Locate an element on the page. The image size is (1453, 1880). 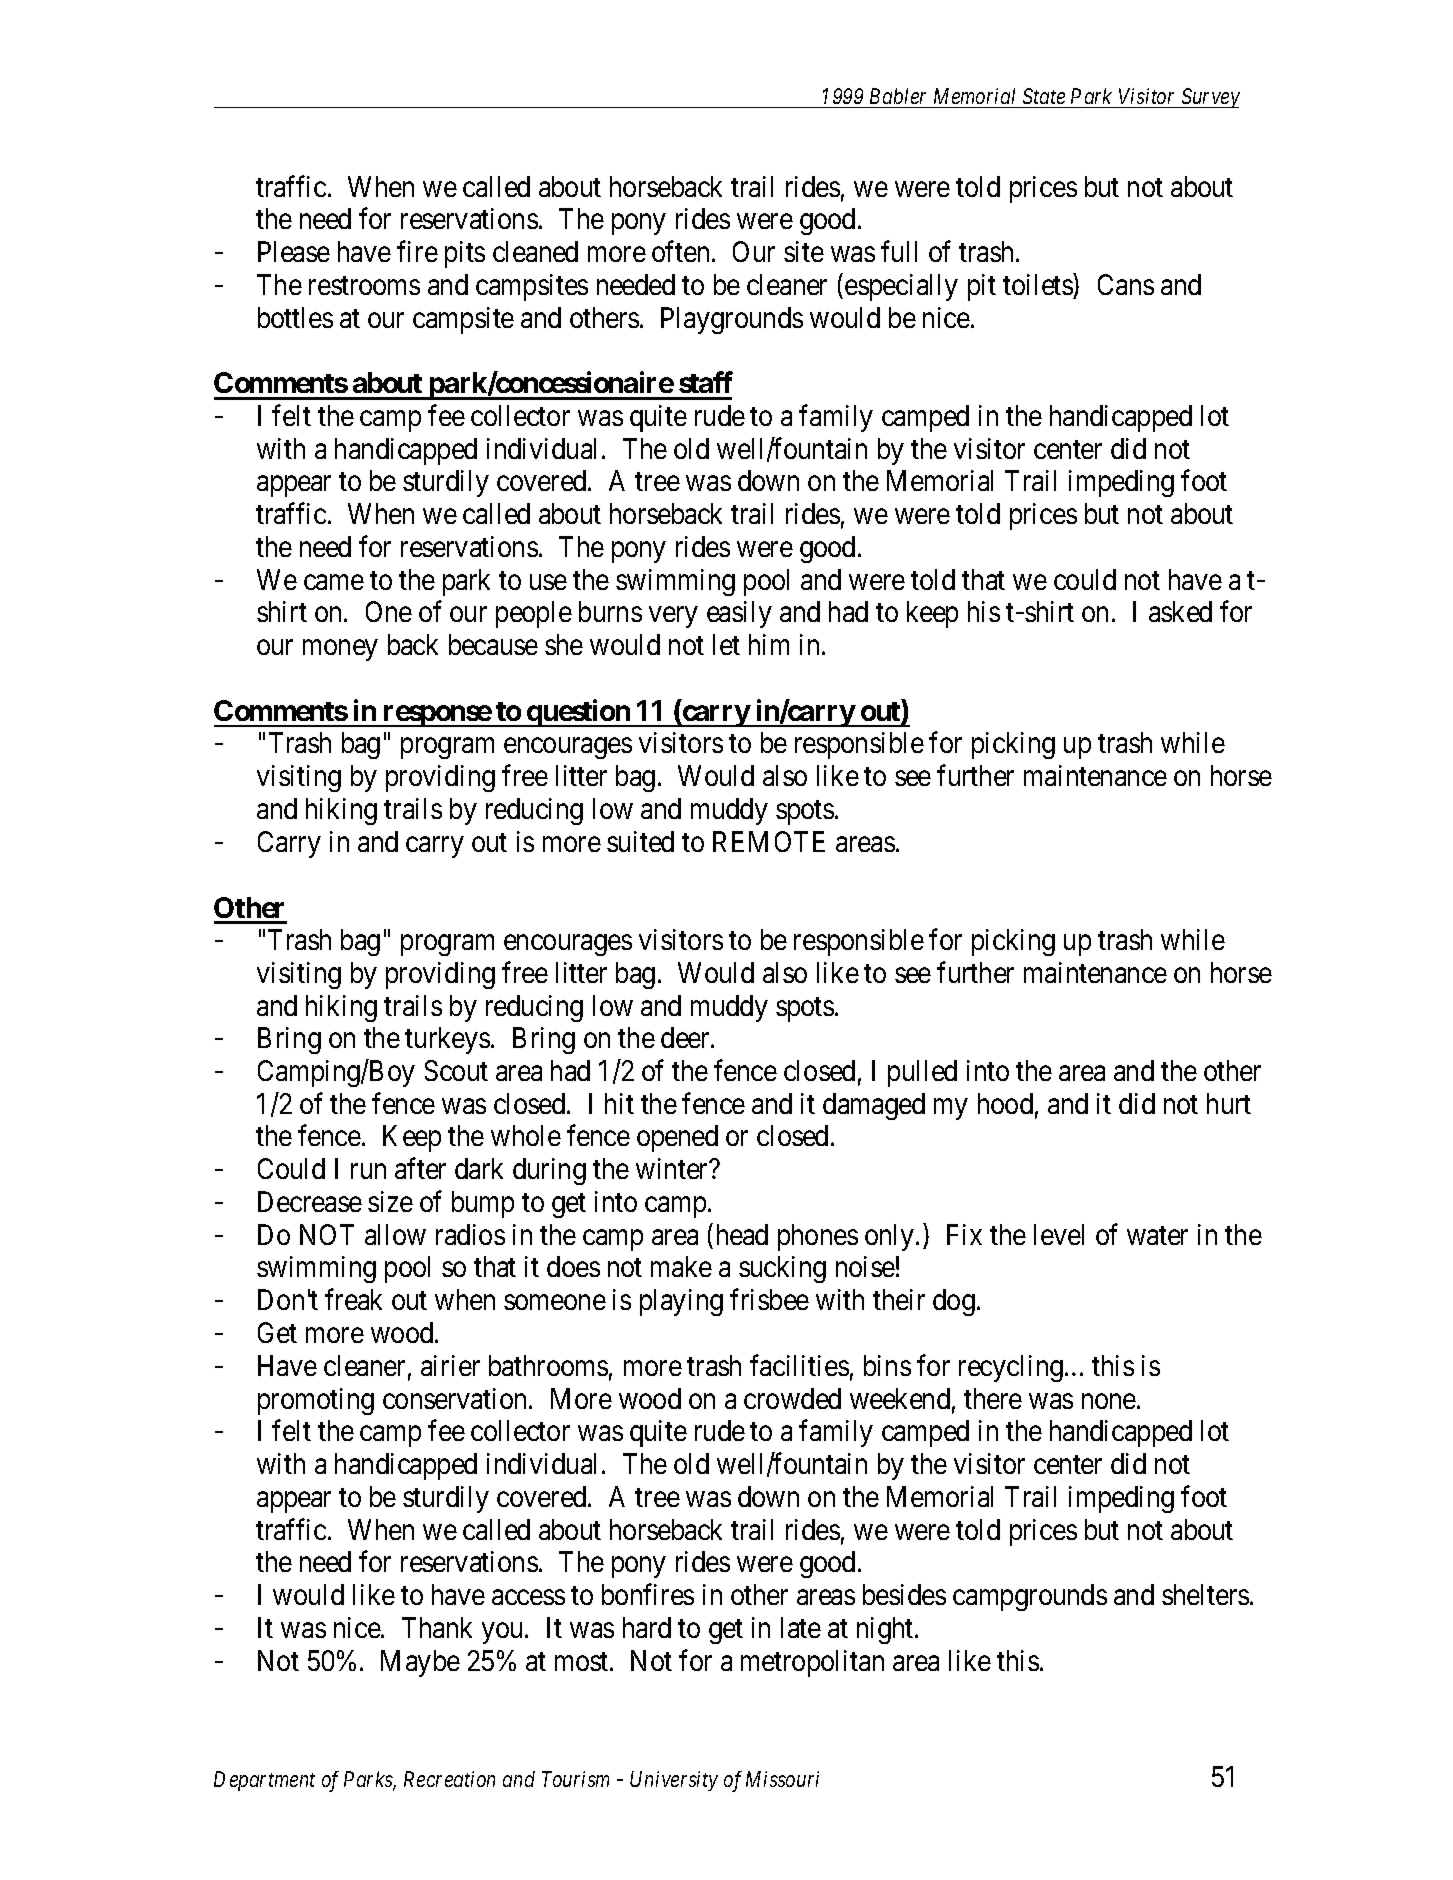
water is located at coordinates (1157, 1235).
